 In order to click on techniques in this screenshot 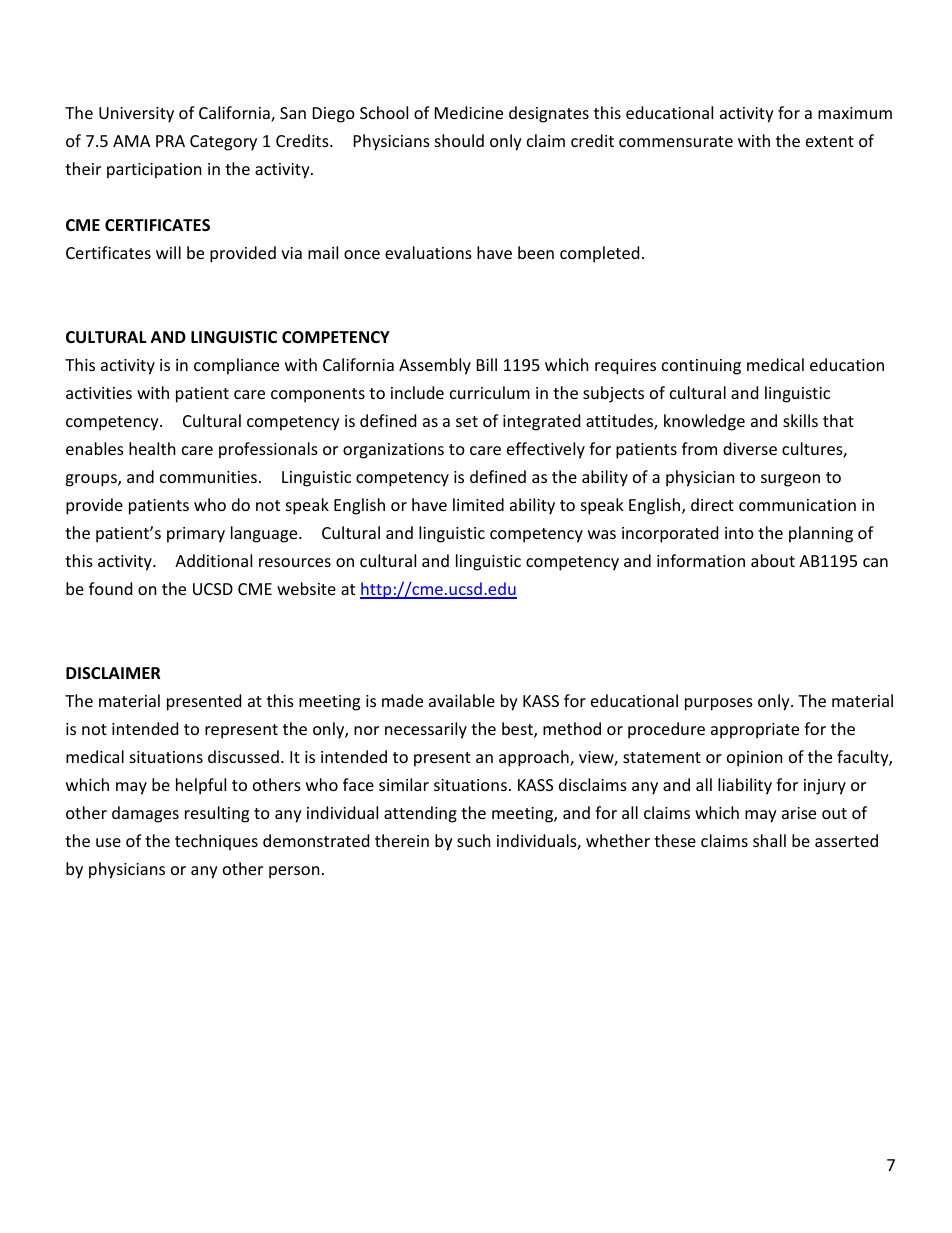, I will do `click(216, 842)`.
